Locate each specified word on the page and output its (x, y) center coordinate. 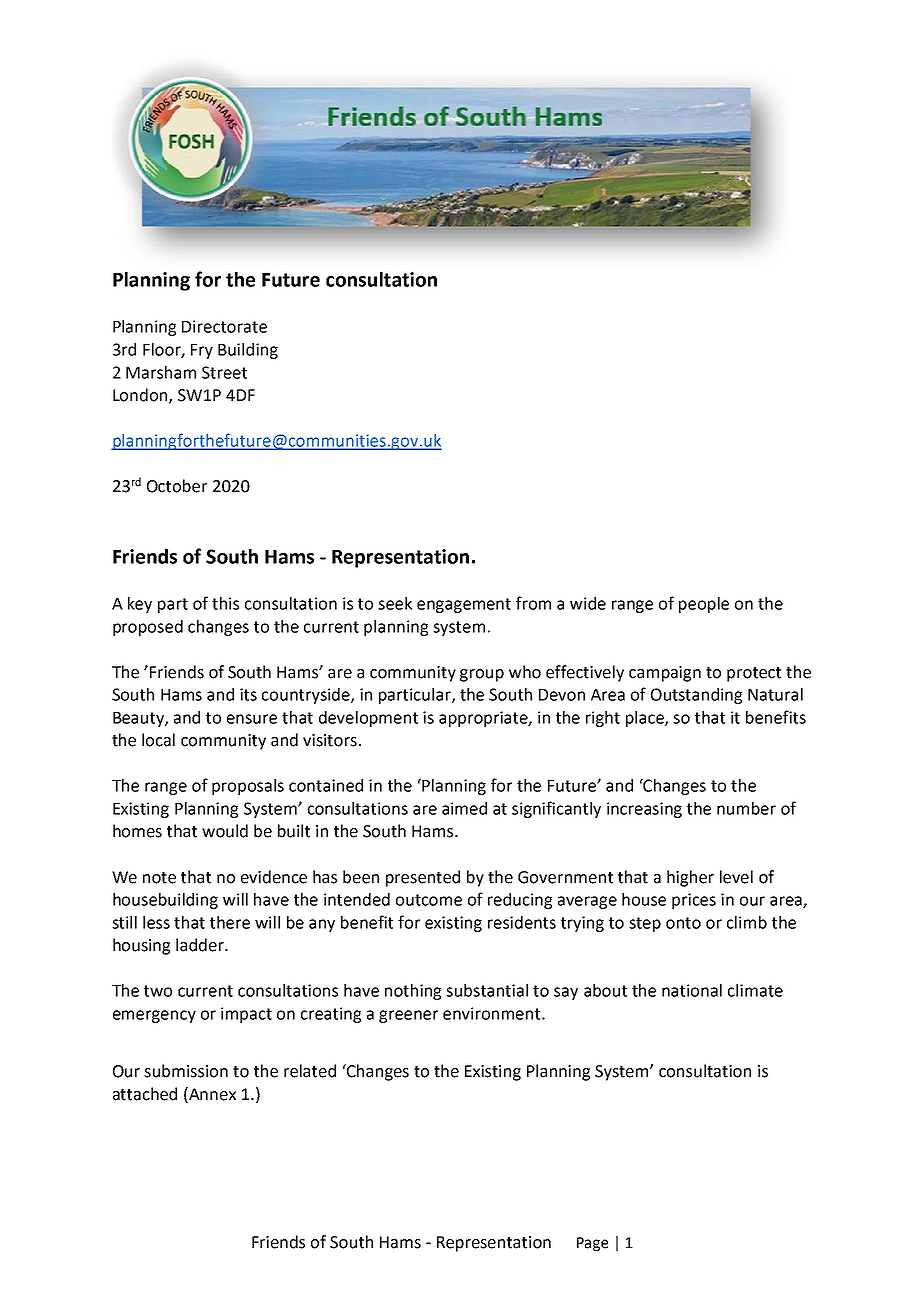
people (704, 605)
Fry (202, 351)
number (746, 808)
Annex (211, 1095)
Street (224, 372)
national (692, 990)
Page (592, 1244)
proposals (248, 787)
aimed (464, 808)
